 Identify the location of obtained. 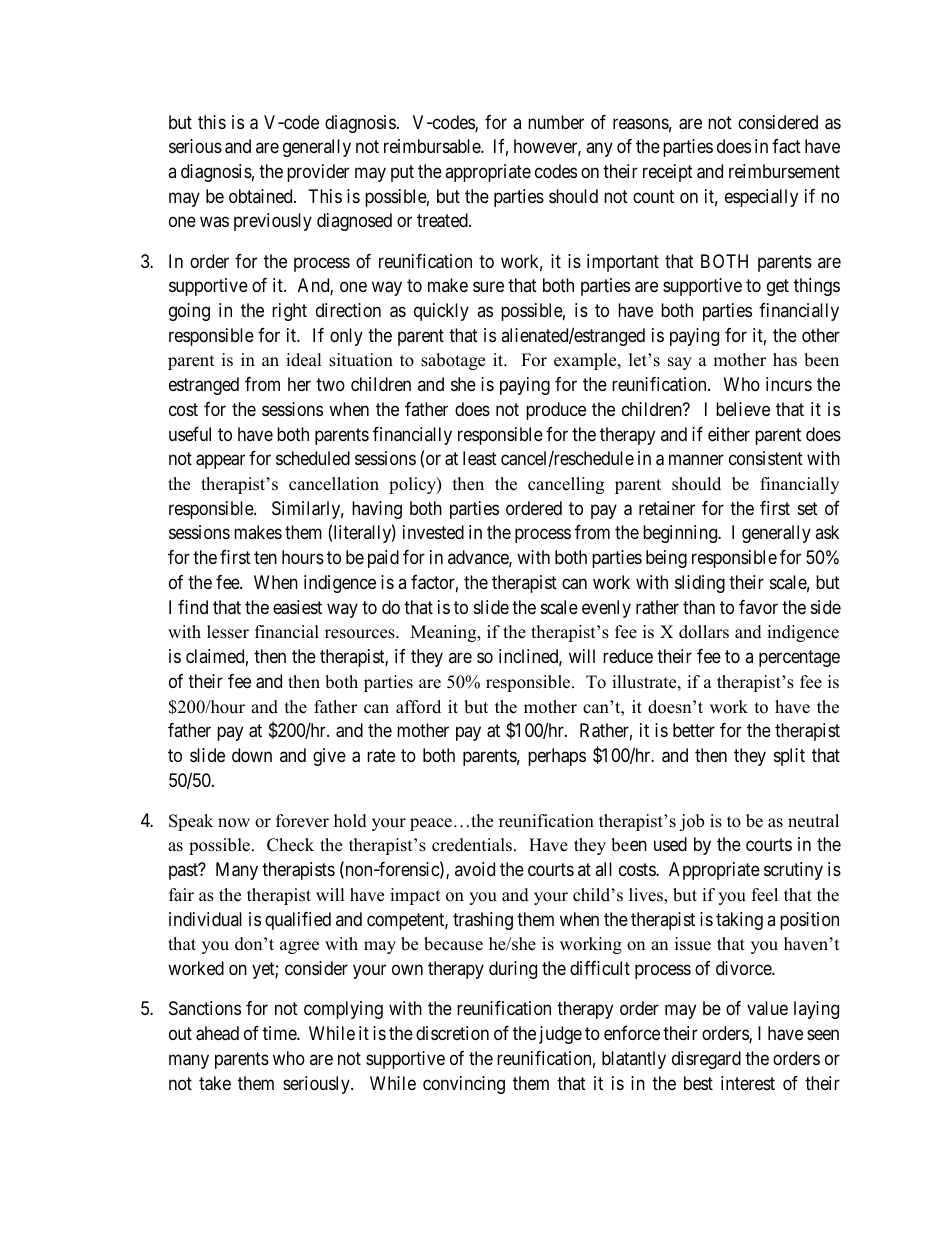
(262, 196).
